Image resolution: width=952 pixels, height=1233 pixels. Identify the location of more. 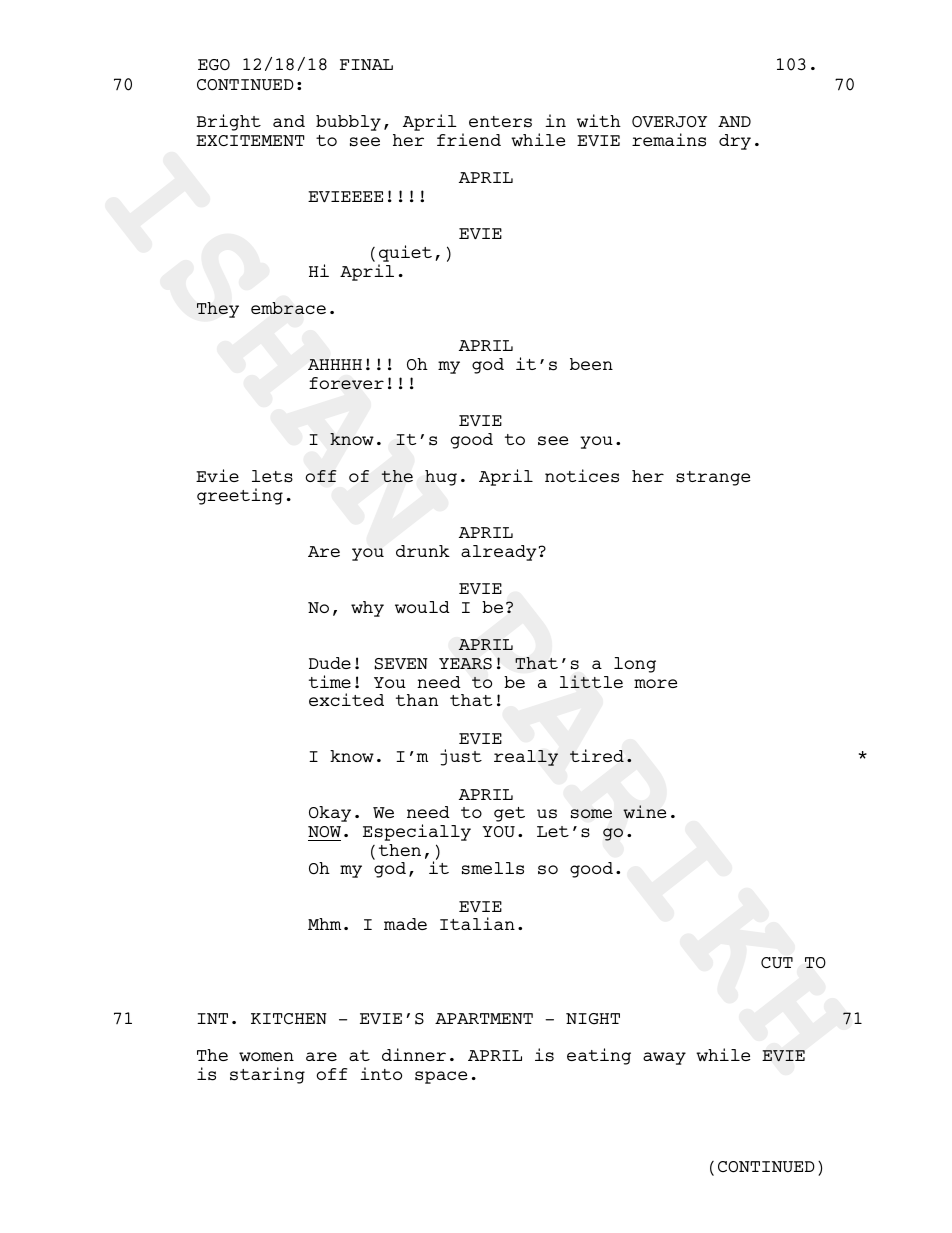
(655, 683).
